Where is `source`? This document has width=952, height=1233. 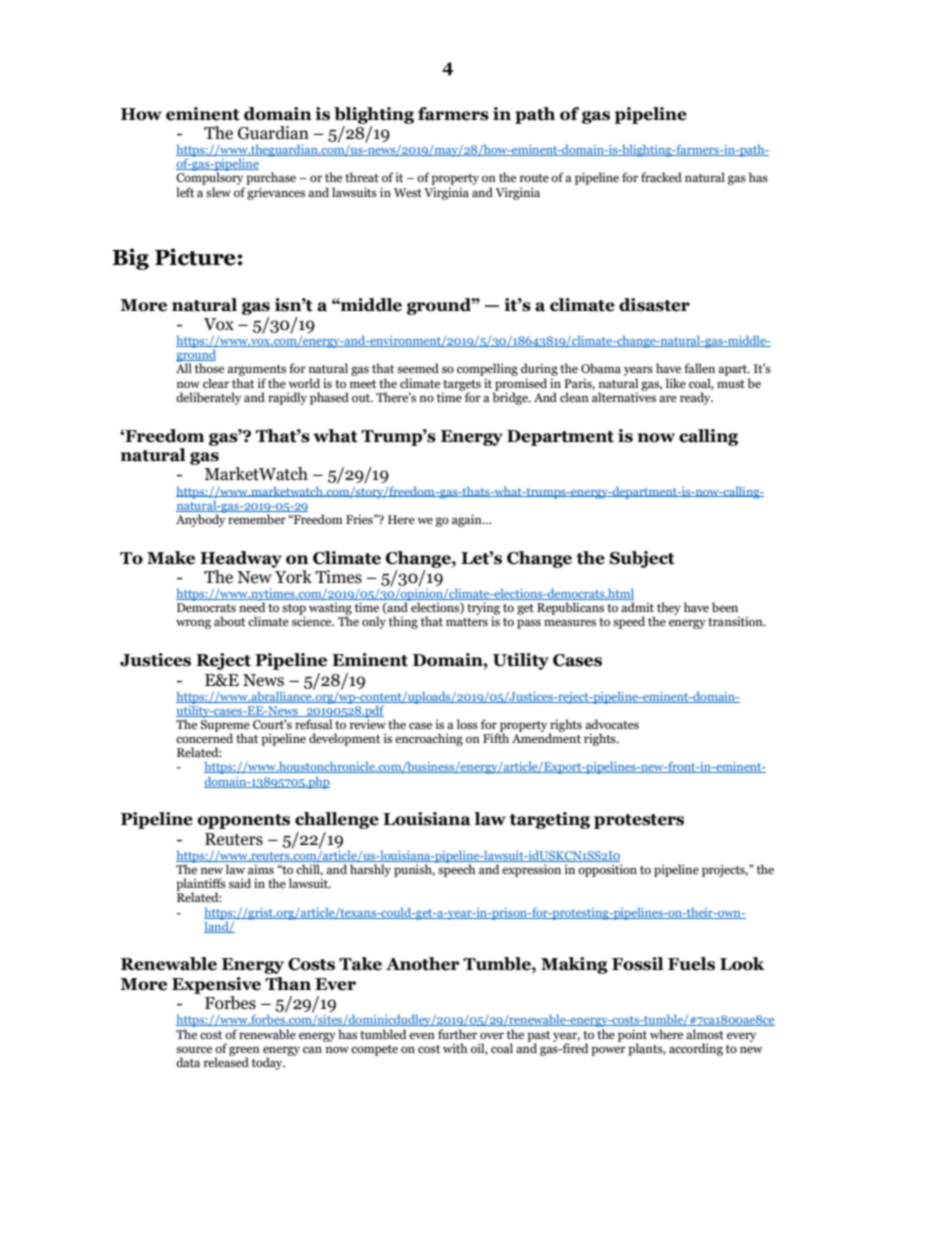 source is located at coordinates (194, 1049).
